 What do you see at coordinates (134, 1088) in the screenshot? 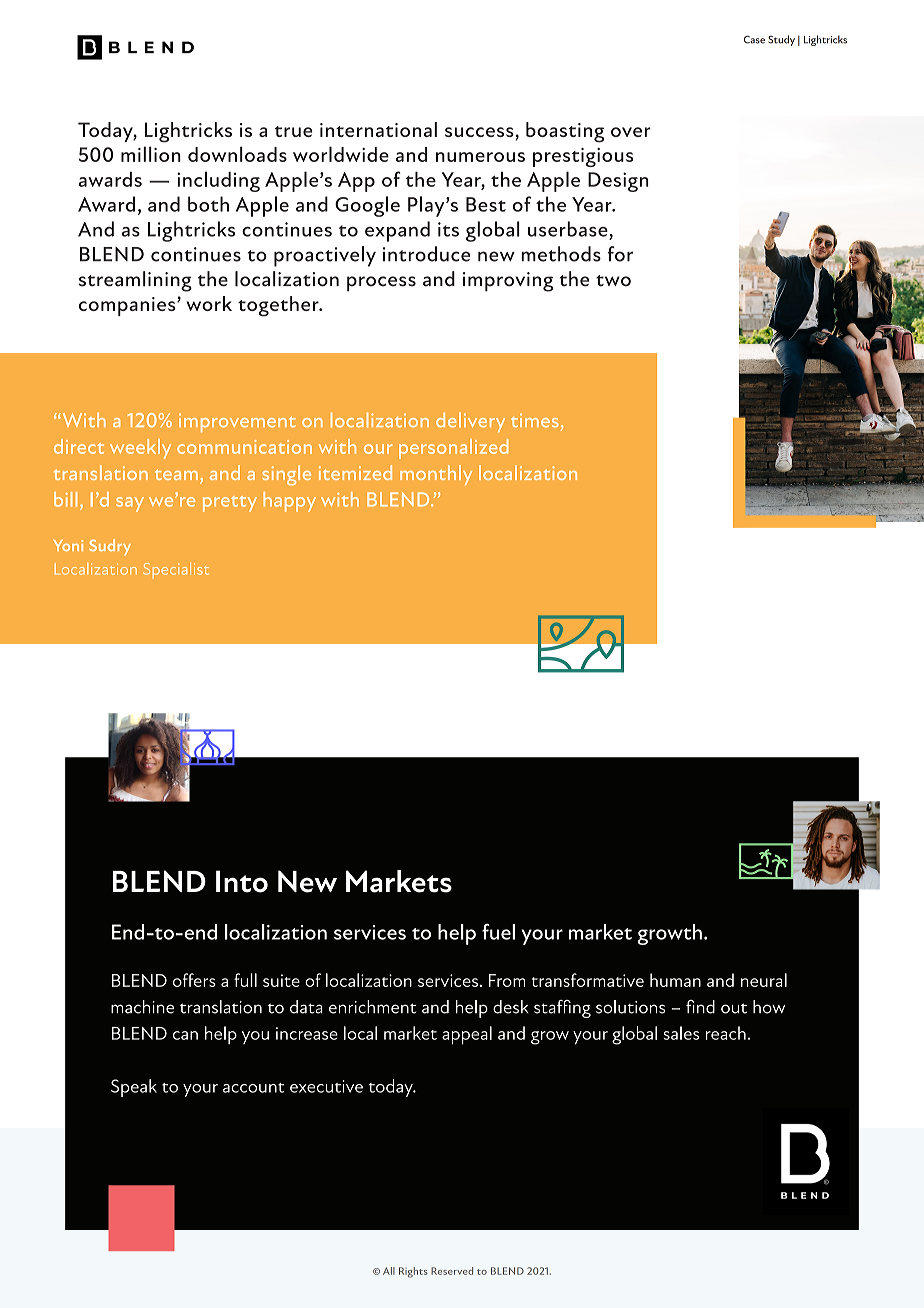
I see `Speak` at bounding box center [134, 1088].
